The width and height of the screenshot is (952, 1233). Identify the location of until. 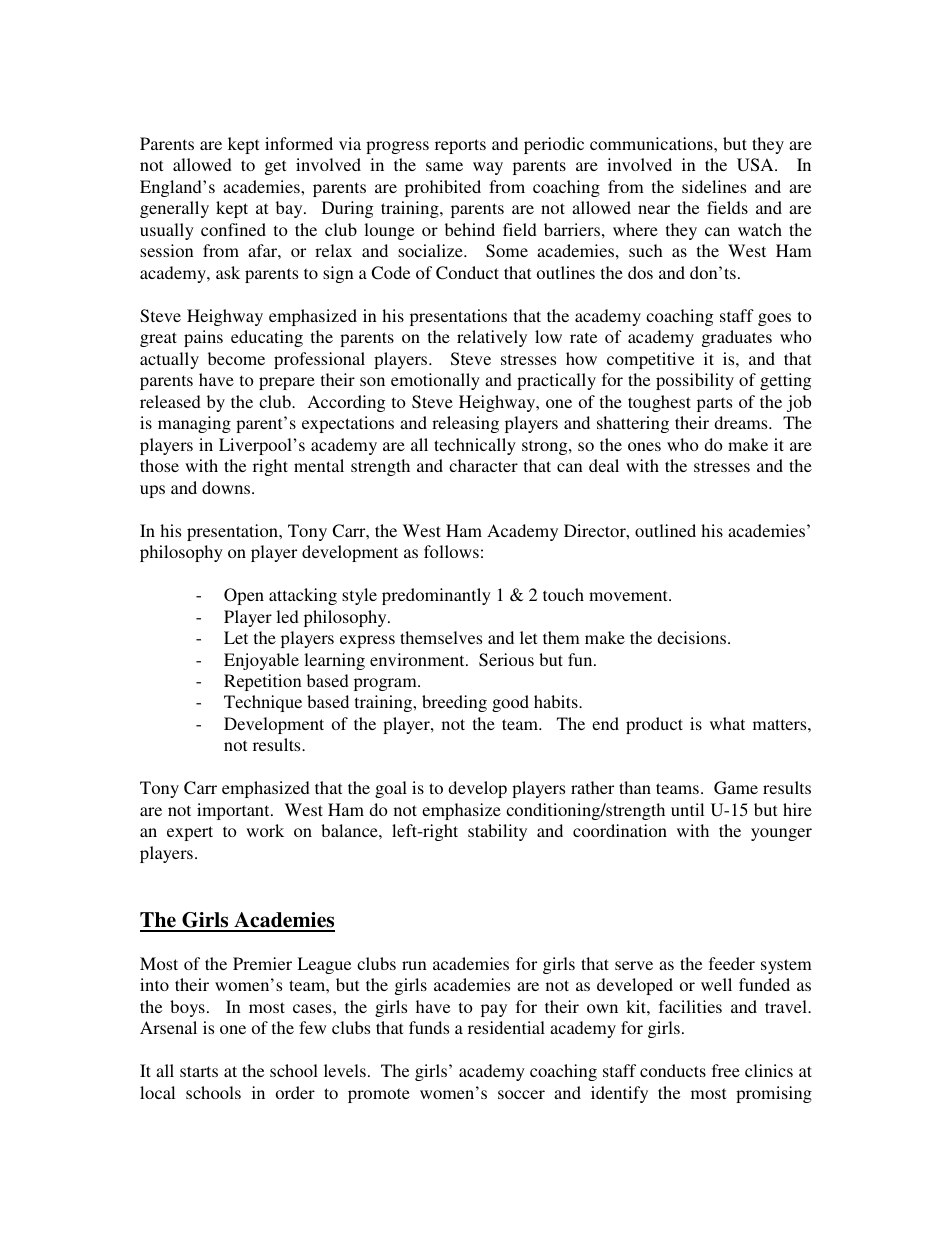
(687, 809).
